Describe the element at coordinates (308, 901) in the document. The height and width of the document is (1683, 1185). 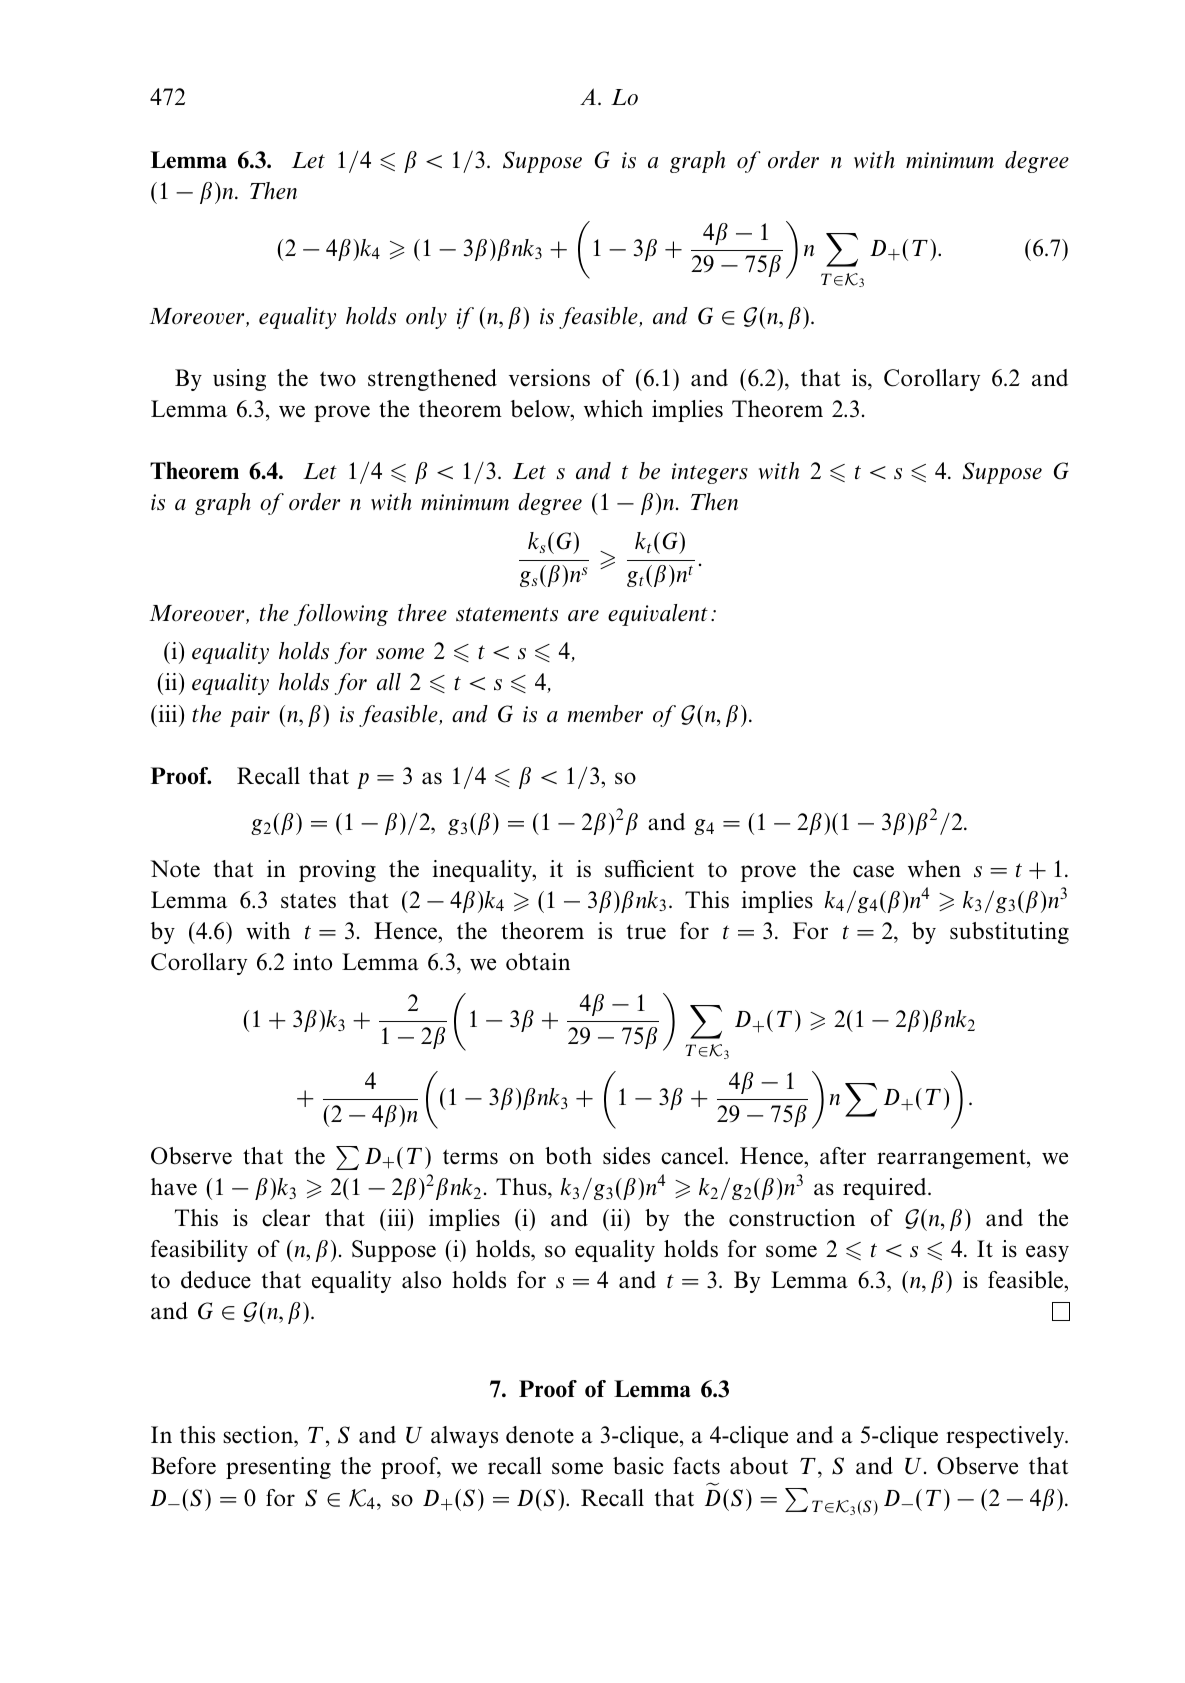
I see `states` at that location.
